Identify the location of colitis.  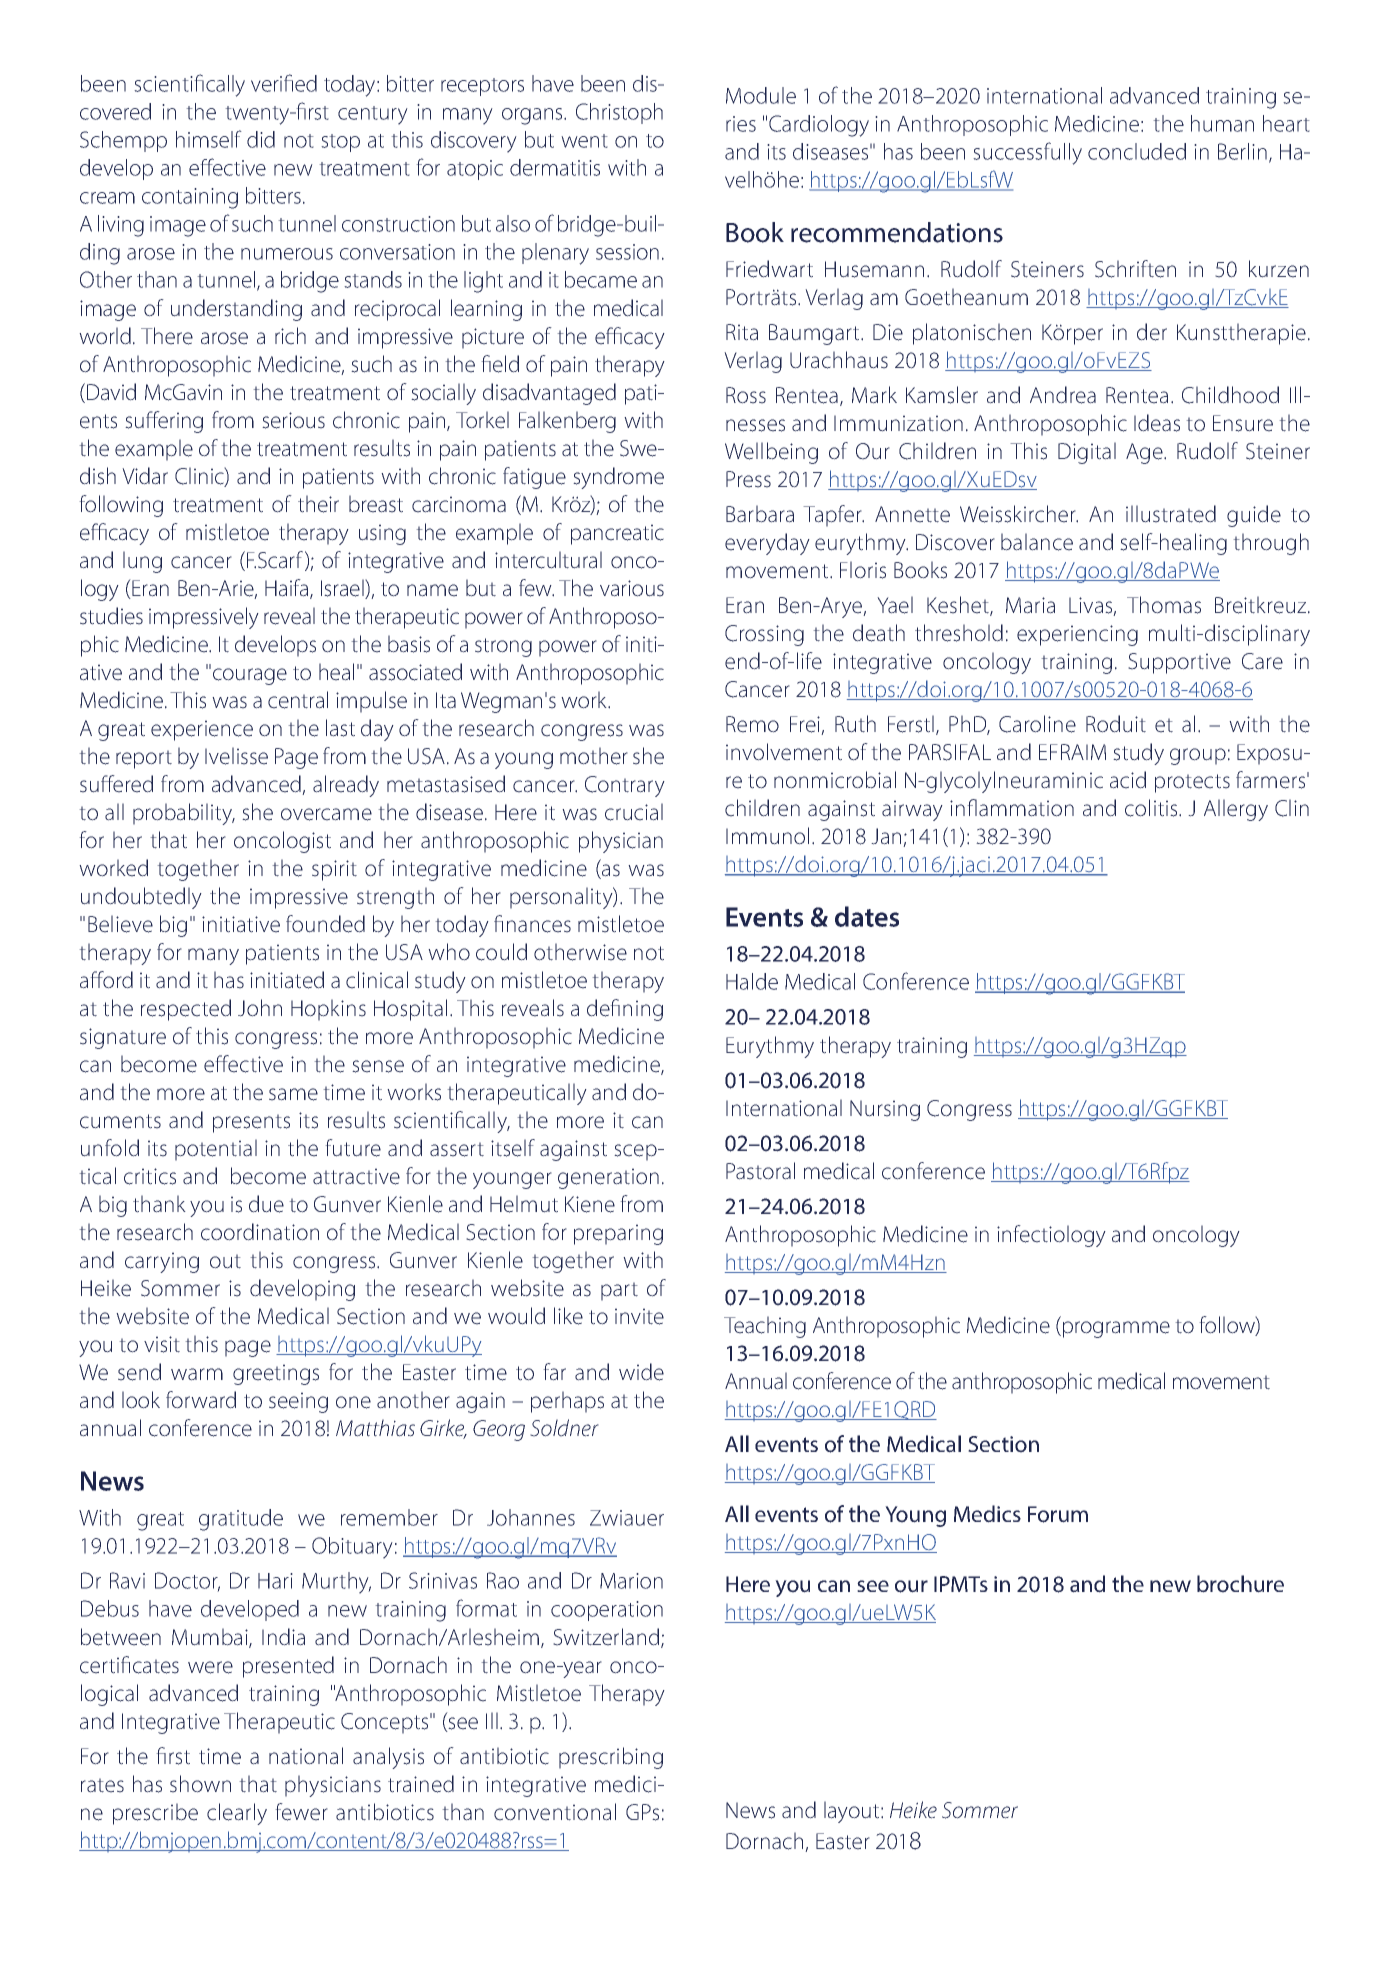
(1152, 808).
